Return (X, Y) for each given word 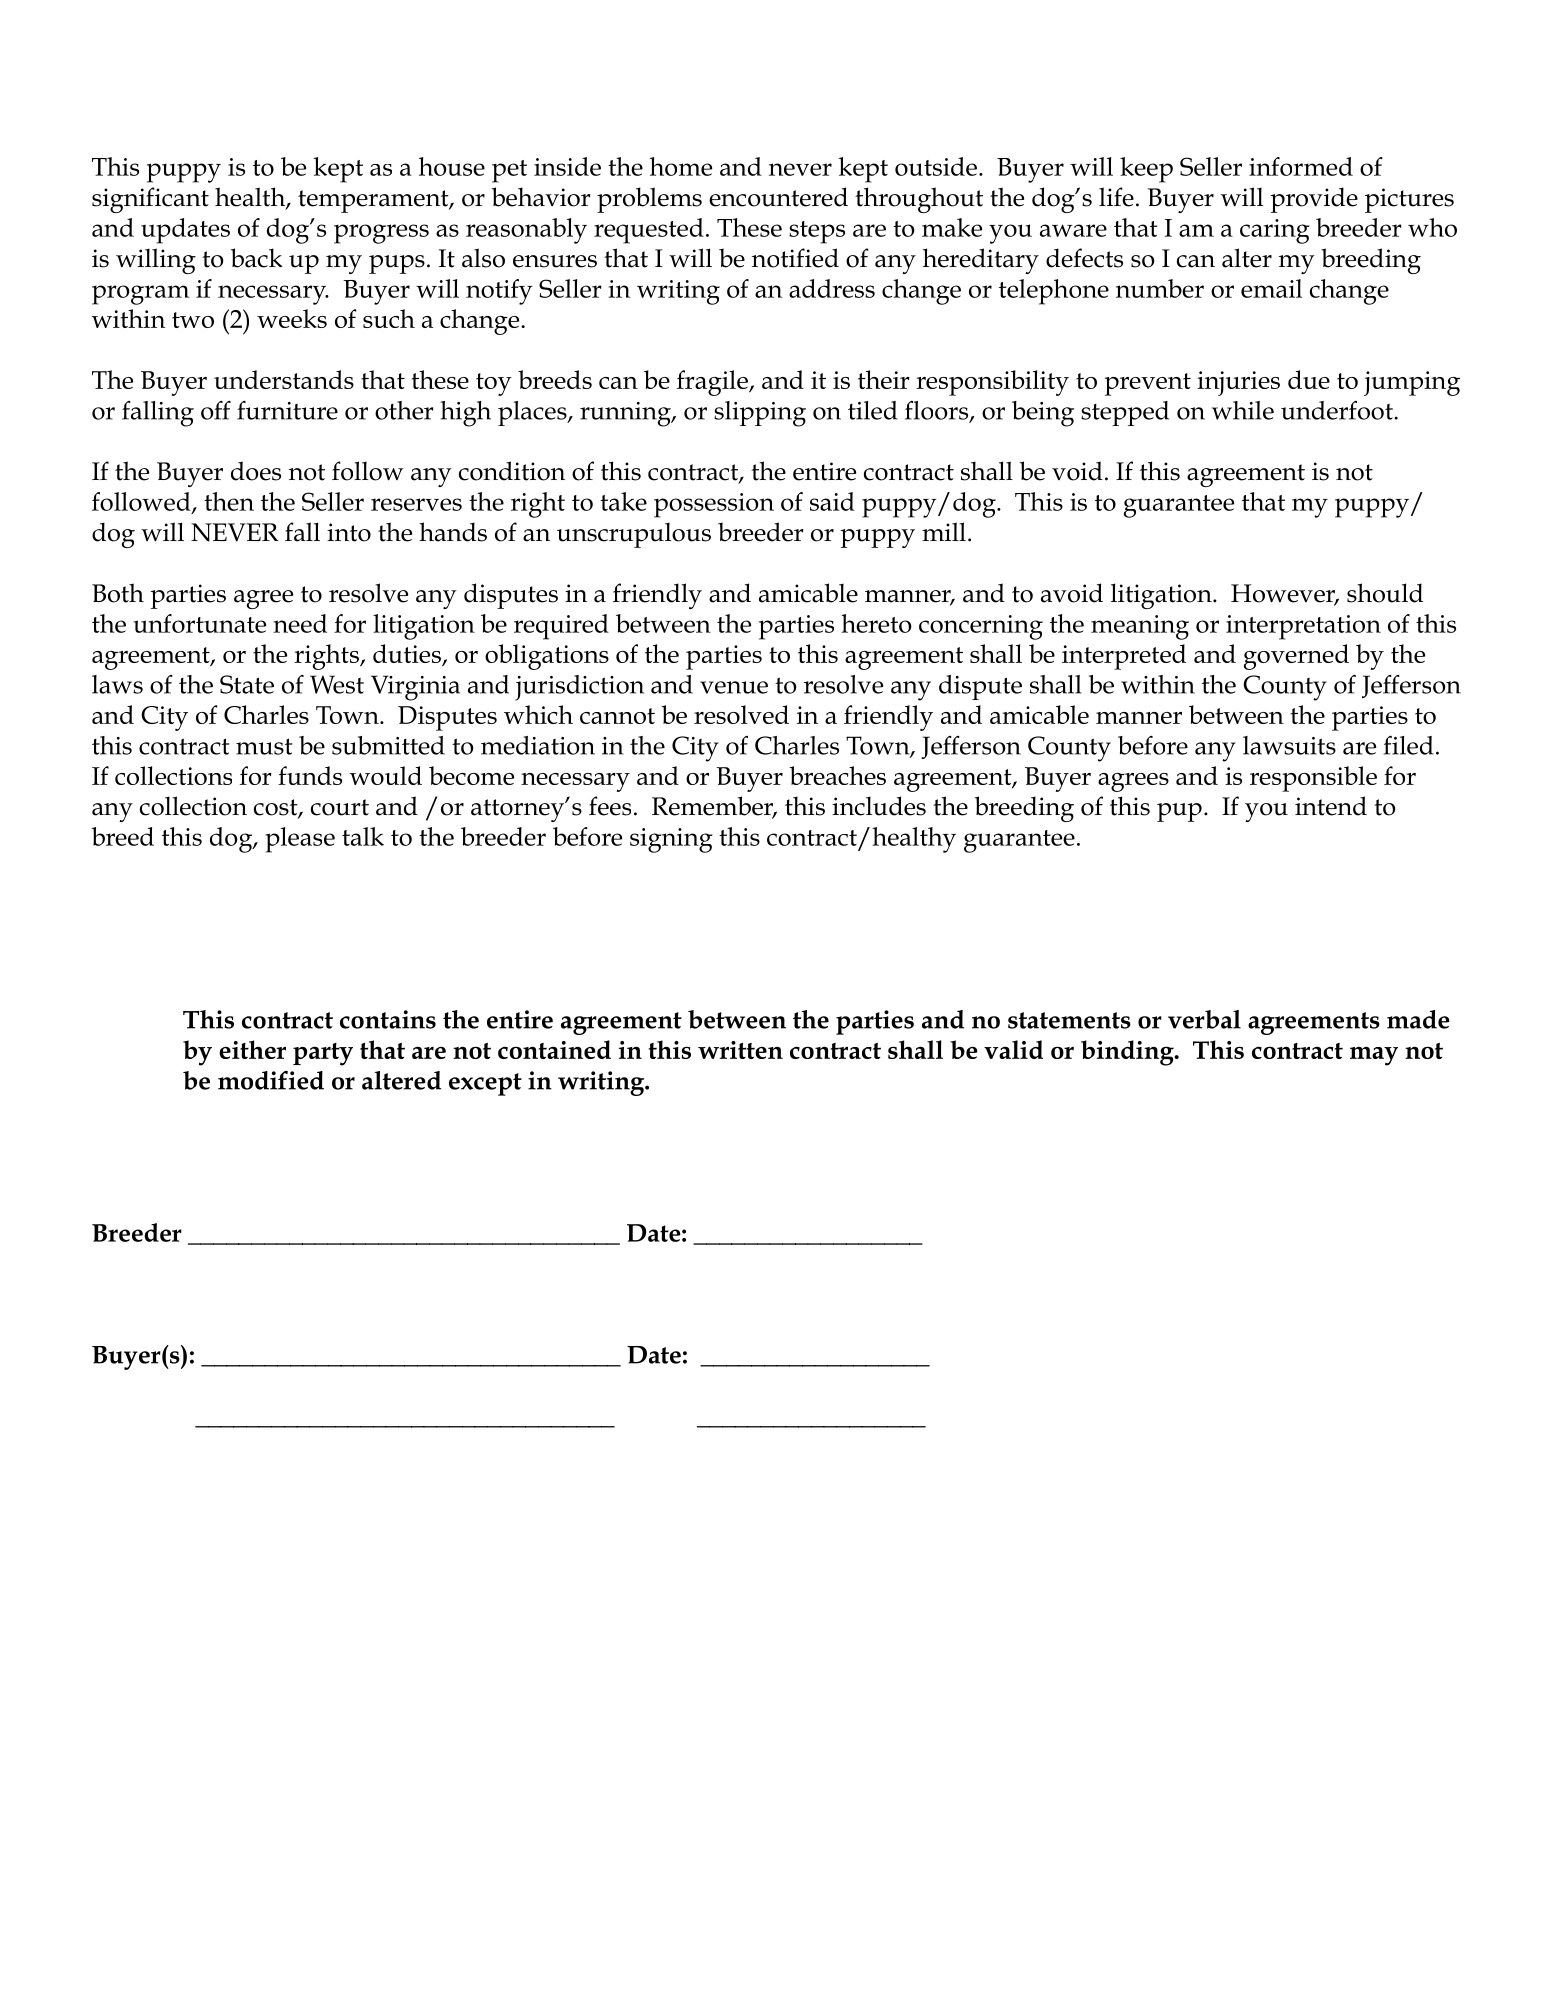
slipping (760, 414)
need (300, 623)
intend (1331, 806)
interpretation (1303, 627)
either (252, 1049)
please (300, 840)
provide (1314, 200)
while (1243, 410)
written (740, 1050)
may (1374, 1056)
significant (150, 200)
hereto (876, 623)
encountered (778, 197)
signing (671, 840)
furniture (287, 410)
